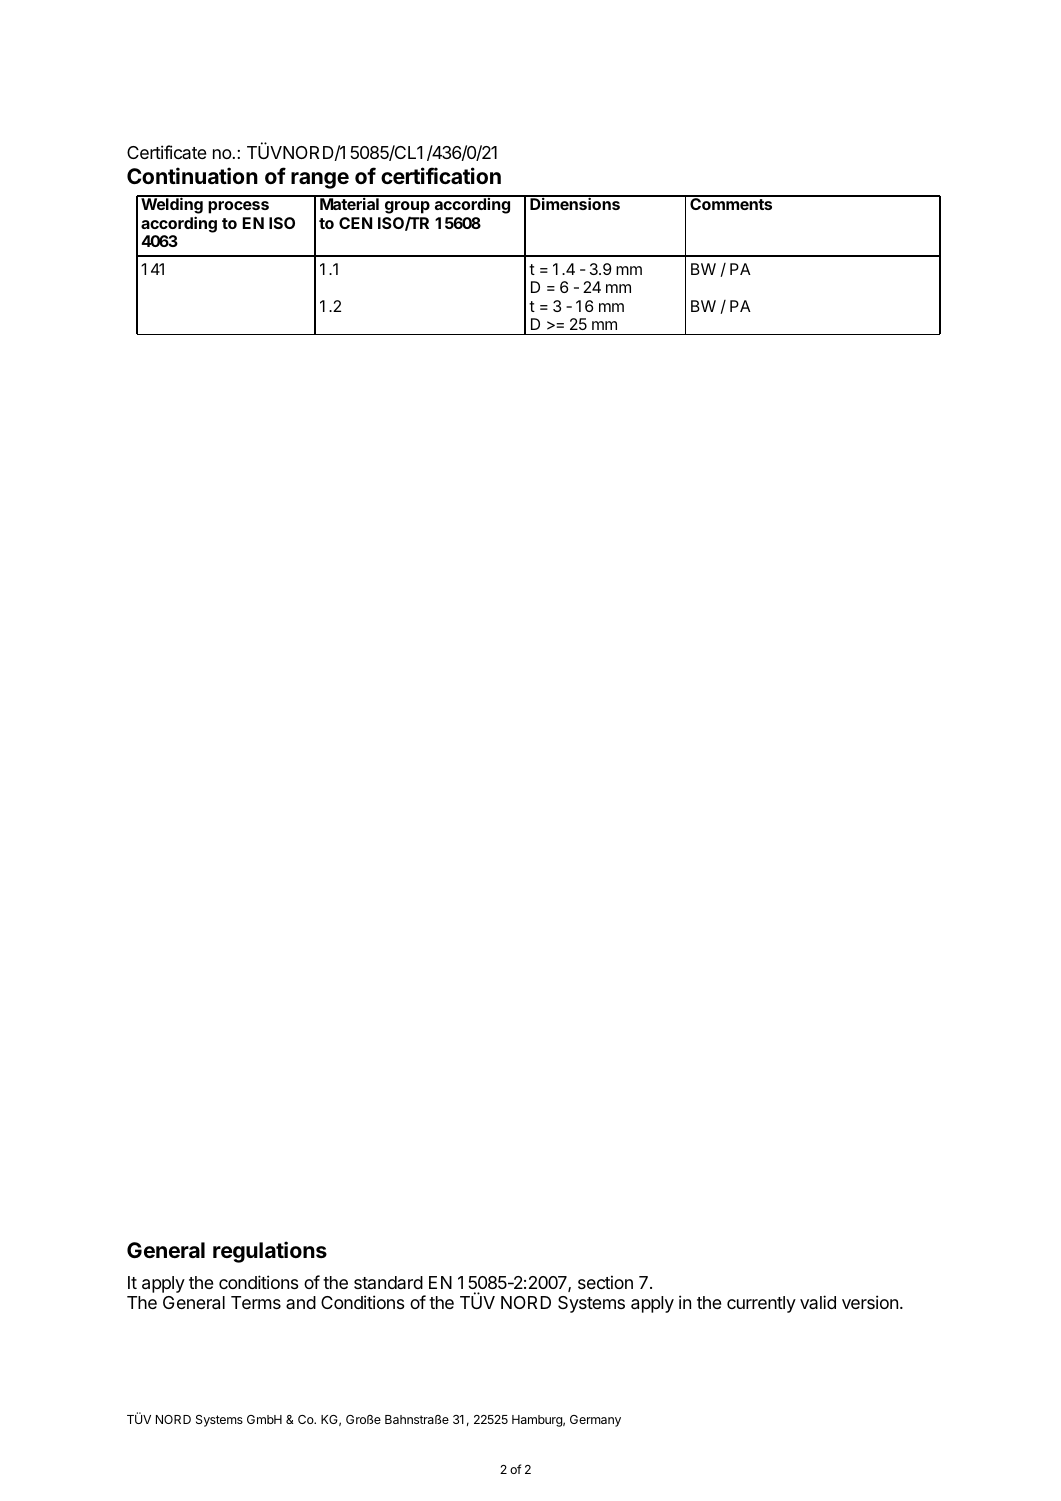 The height and width of the screenshot is (1501, 1061). What do you see at coordinates (270, 1252) in the screenshot?
I see `regulations` at bounding box center [270, 1252].
